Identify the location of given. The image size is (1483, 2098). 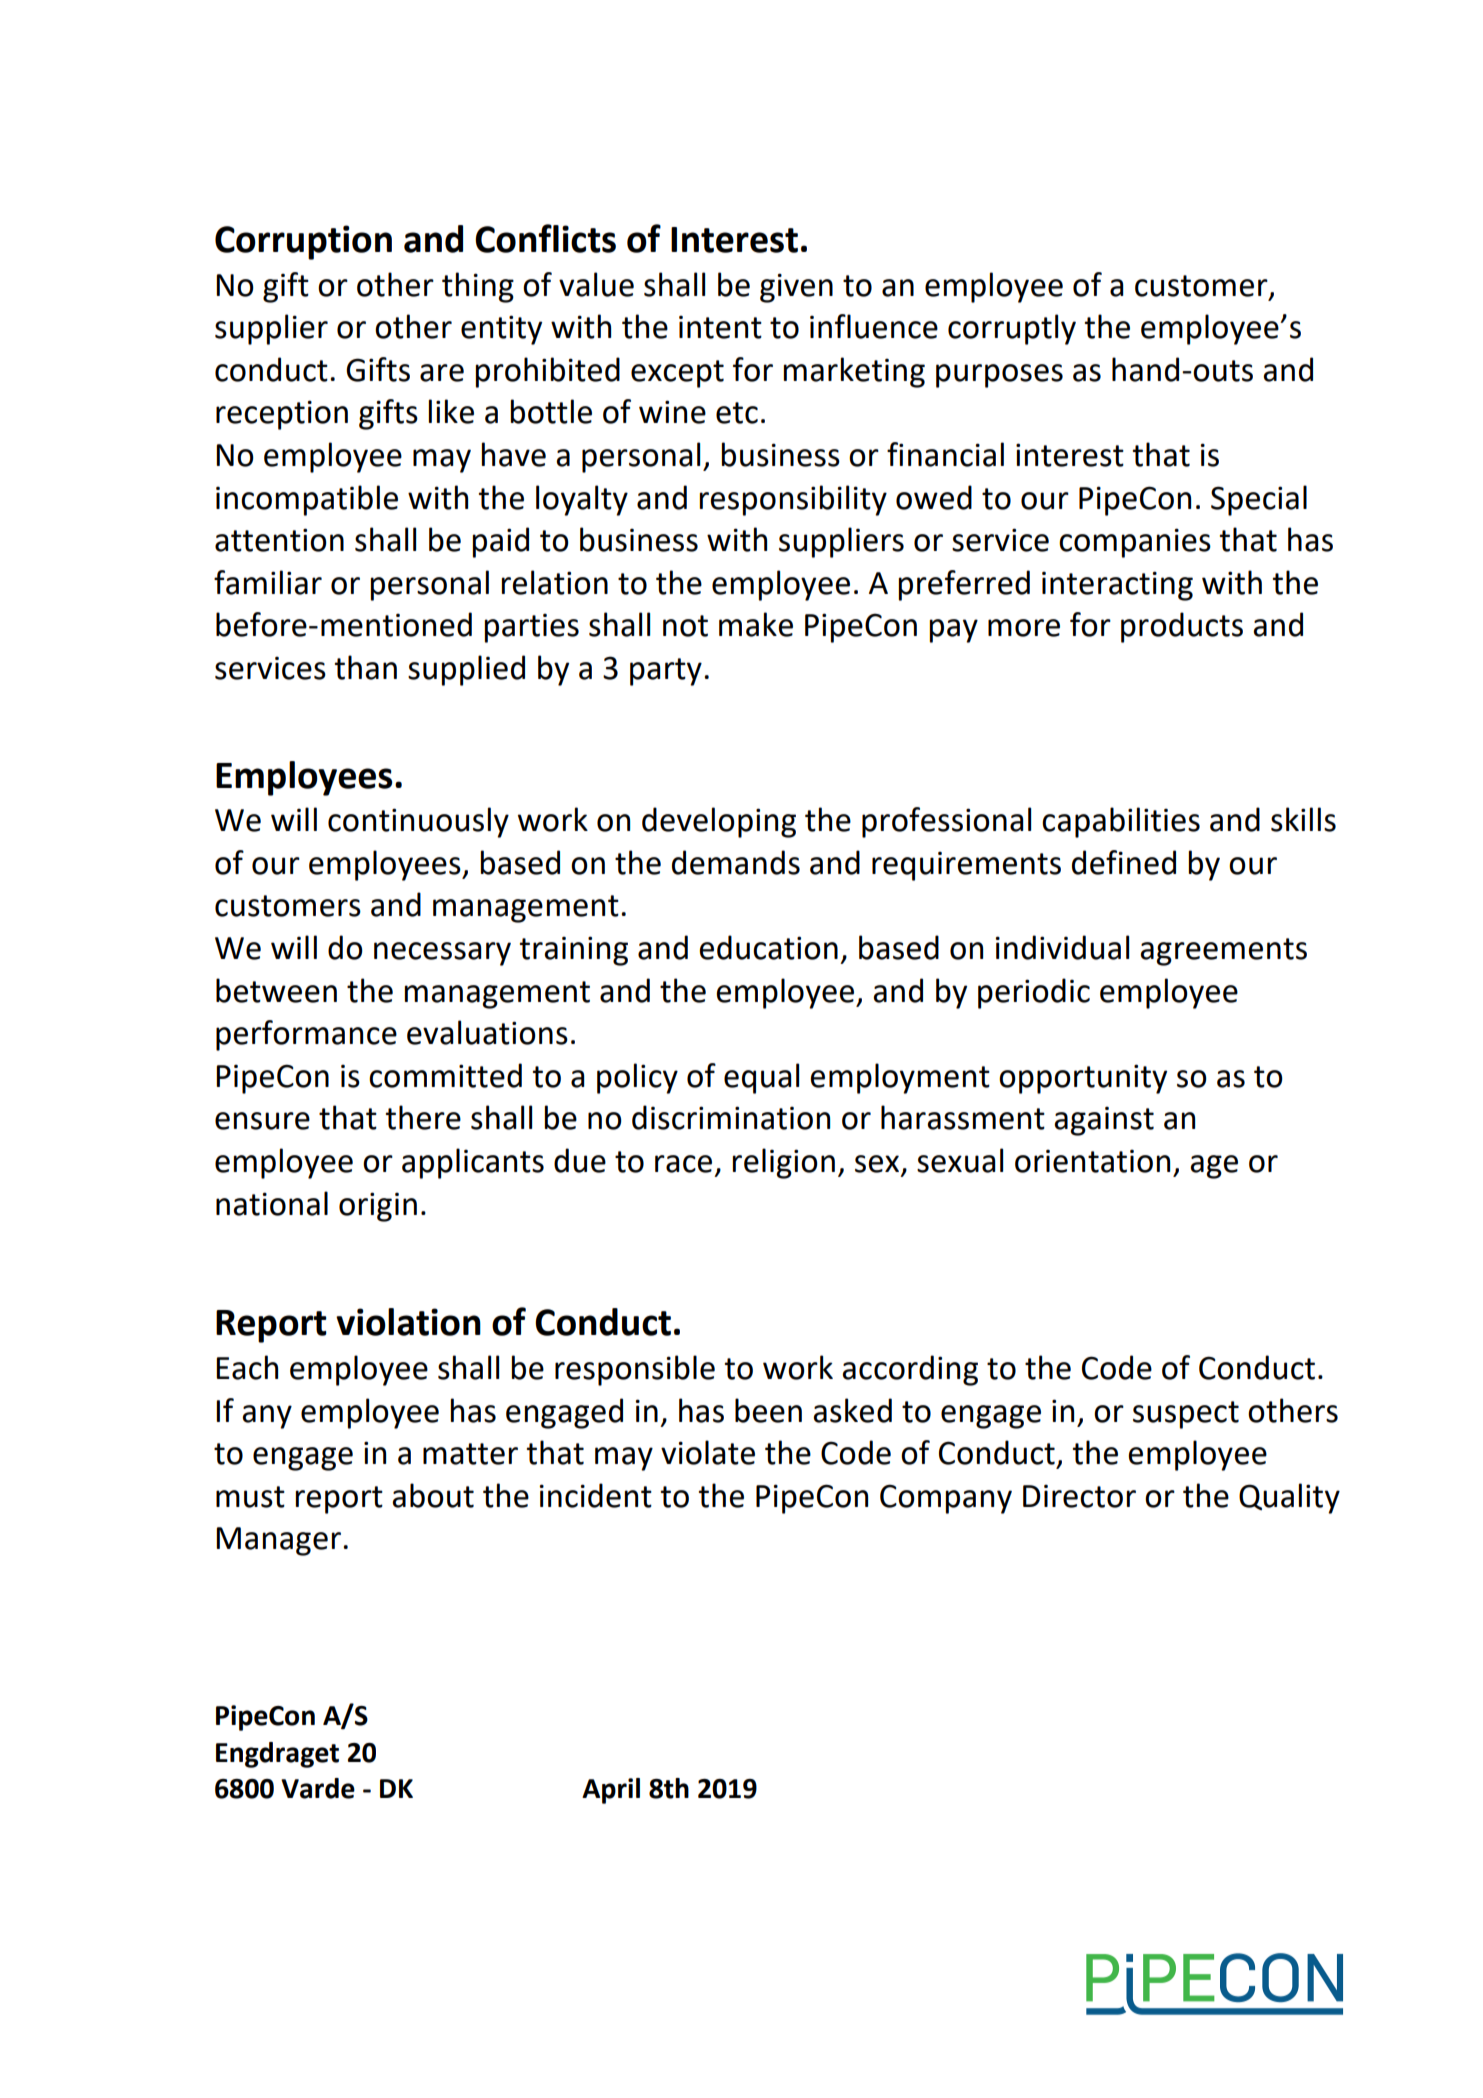
(796, 288).
